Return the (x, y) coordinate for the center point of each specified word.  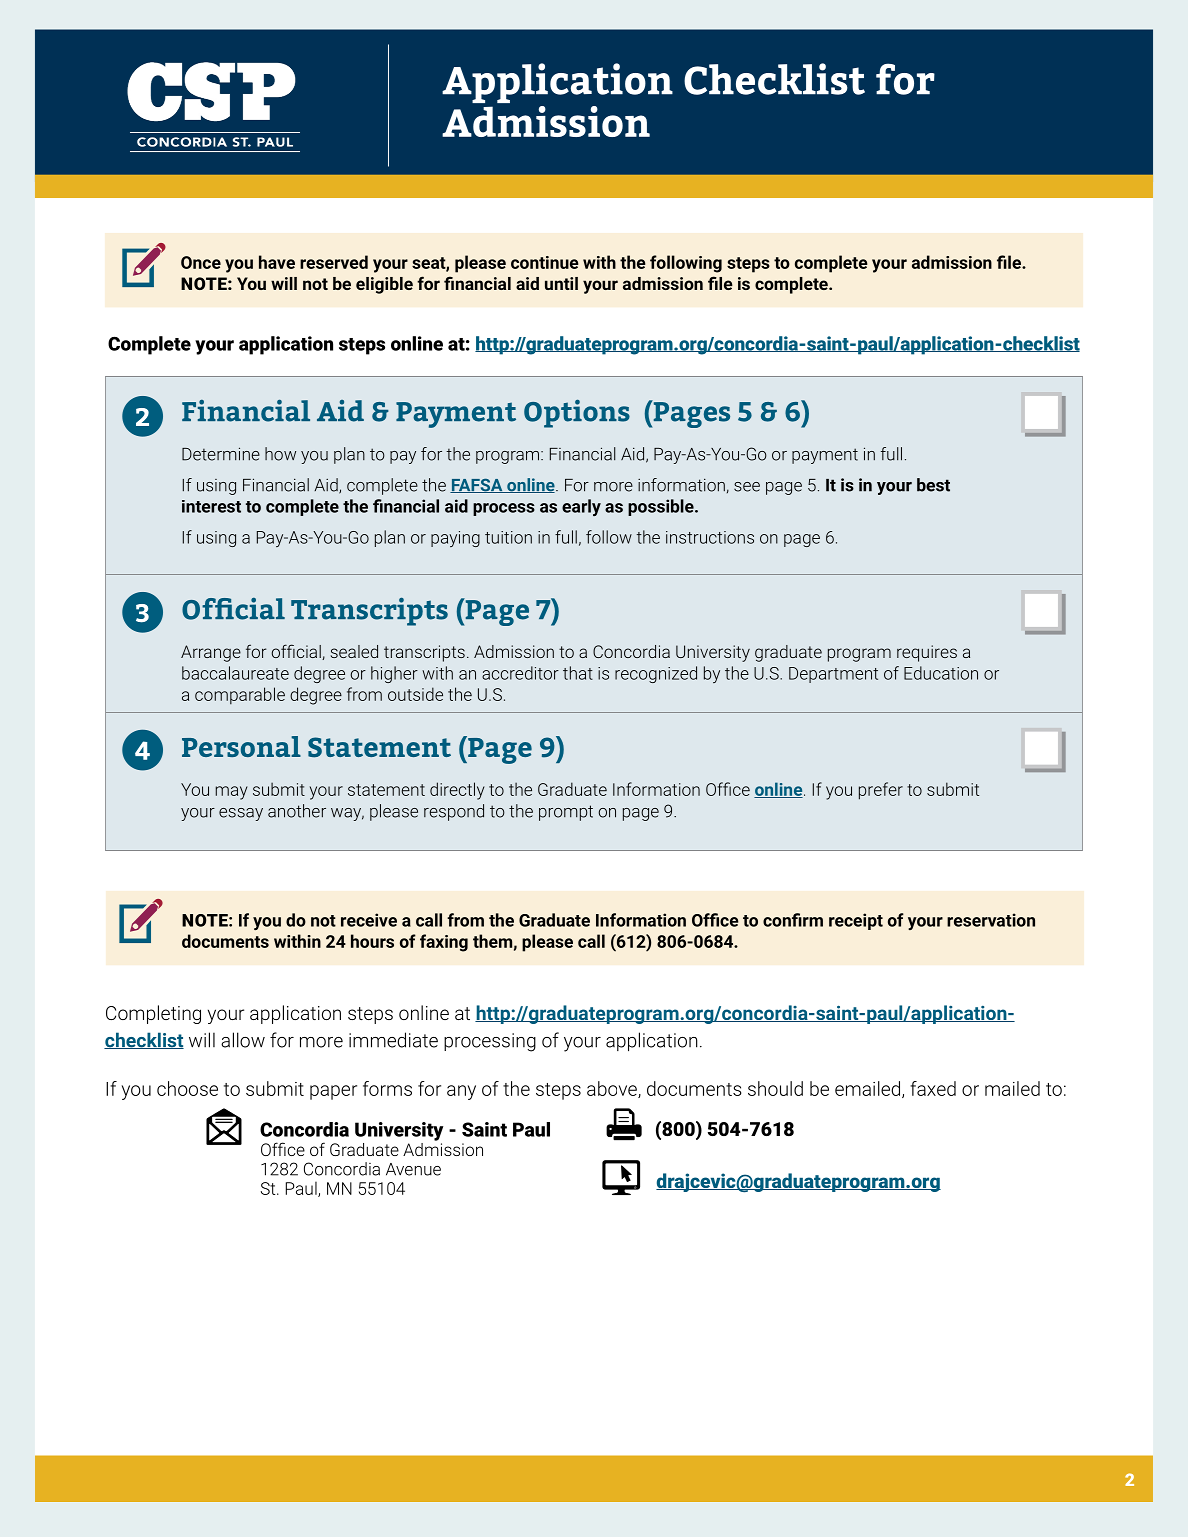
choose (187, 1088)
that (578, 673)
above (613, 1089)
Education (941, 673)
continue (545, 262)
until (561, 283)
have (277, 262)
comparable (240, 695)
